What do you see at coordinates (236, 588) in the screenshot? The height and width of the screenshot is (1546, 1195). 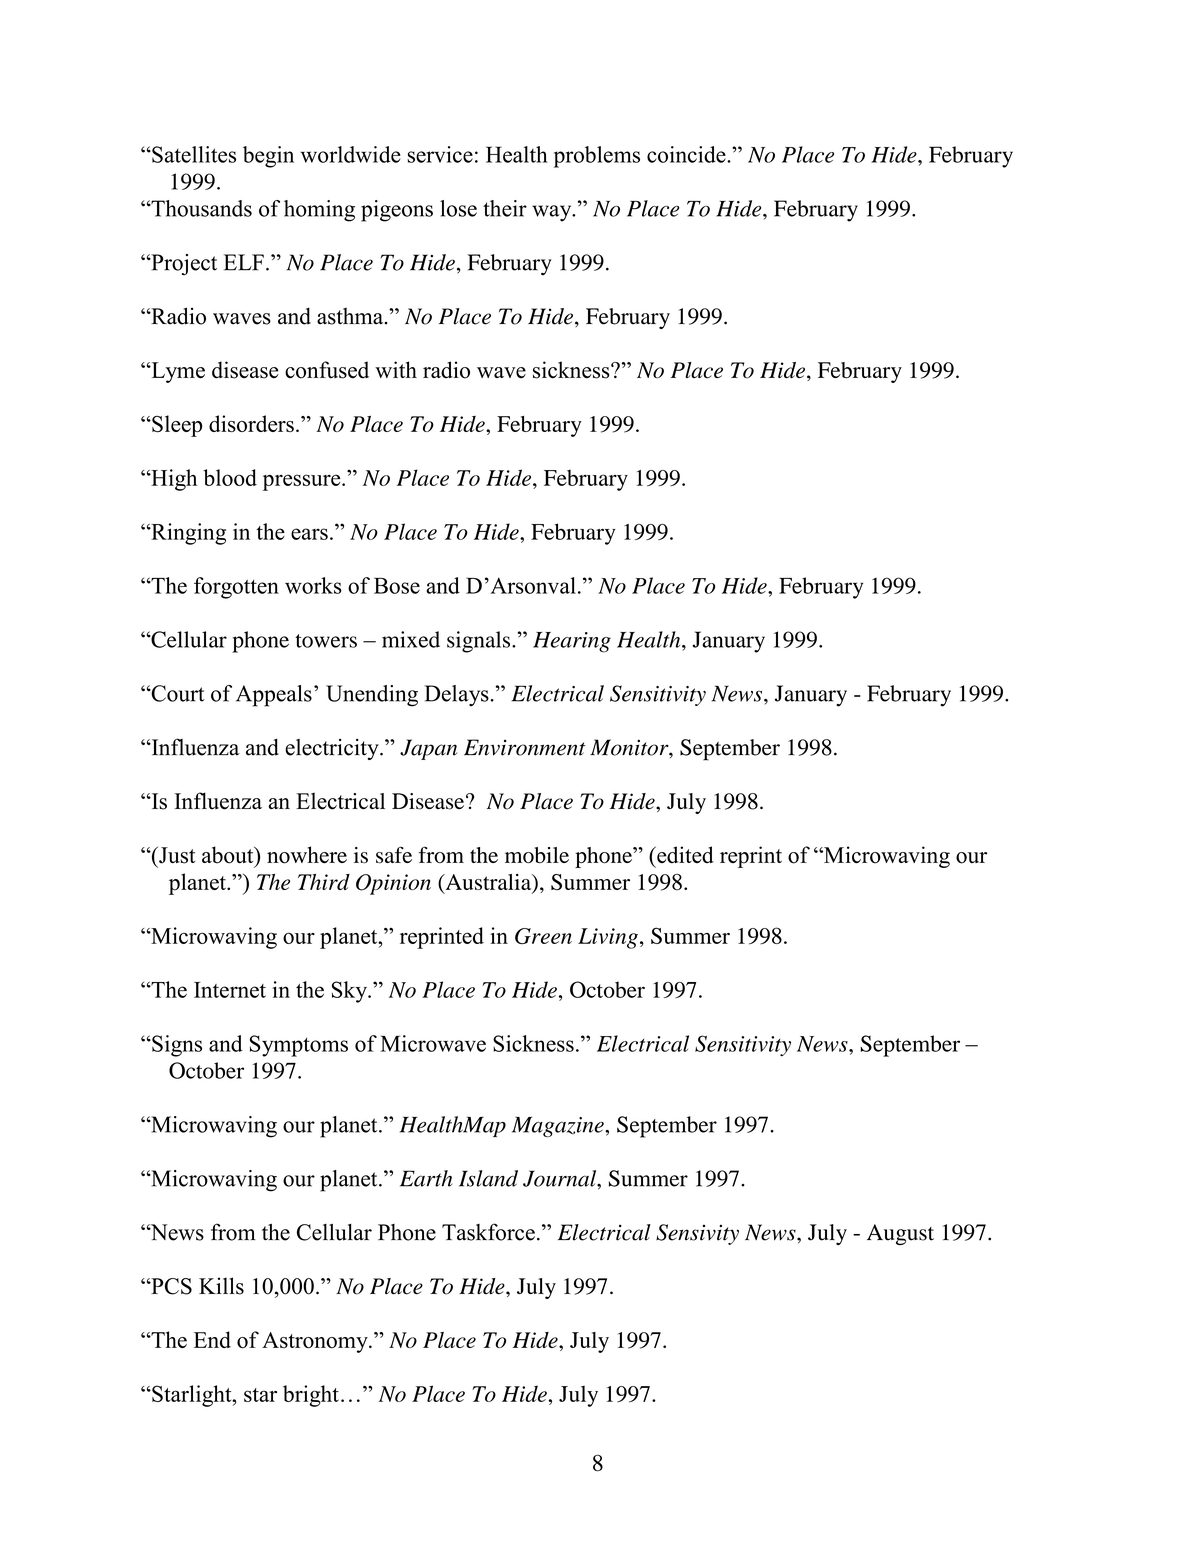 I see `forgotten` at bounding box center [236, 588].
